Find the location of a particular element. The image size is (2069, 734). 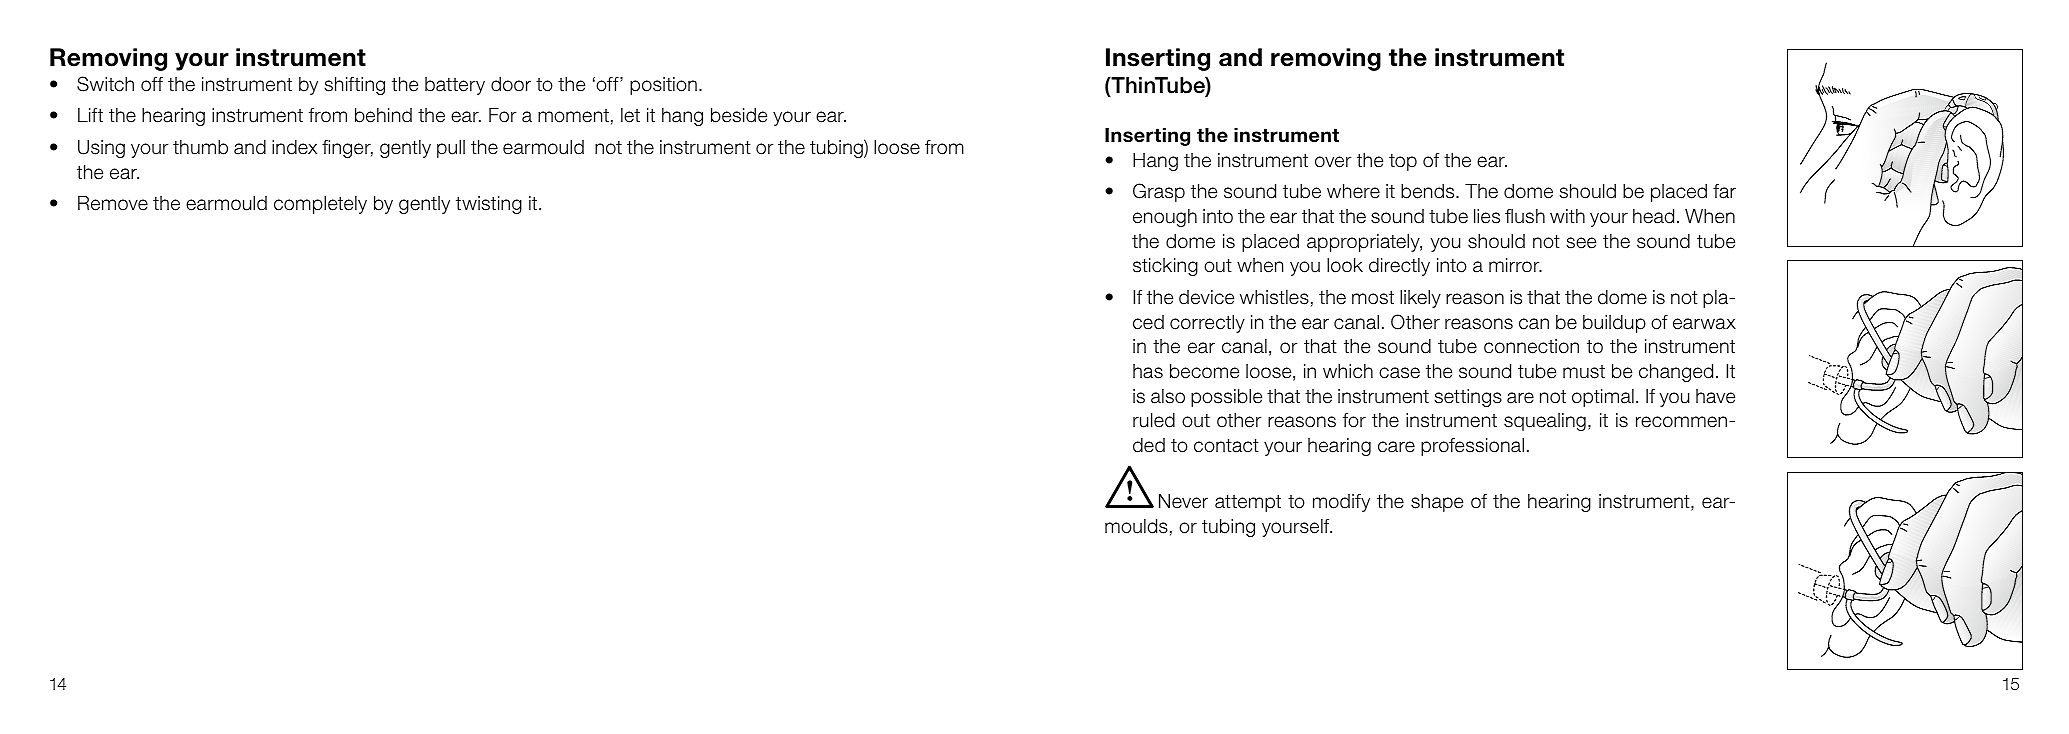

shifting is located at coordinates (355, 86).
